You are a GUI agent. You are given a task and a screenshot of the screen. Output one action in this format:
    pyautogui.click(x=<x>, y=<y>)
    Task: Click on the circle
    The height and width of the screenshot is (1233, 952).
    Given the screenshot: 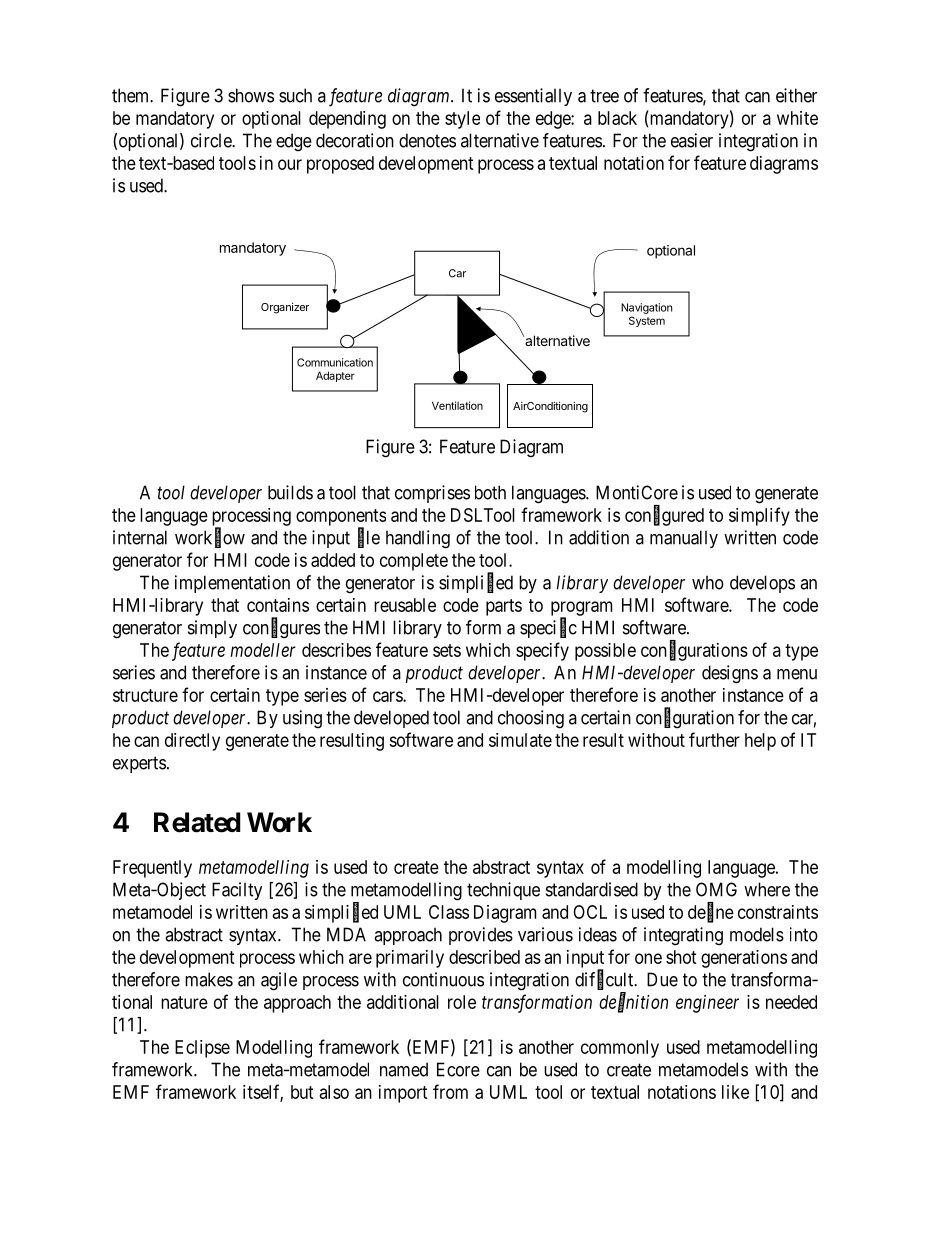 What is the action you would take?
    pyautogui.click(x=212, y=140)
